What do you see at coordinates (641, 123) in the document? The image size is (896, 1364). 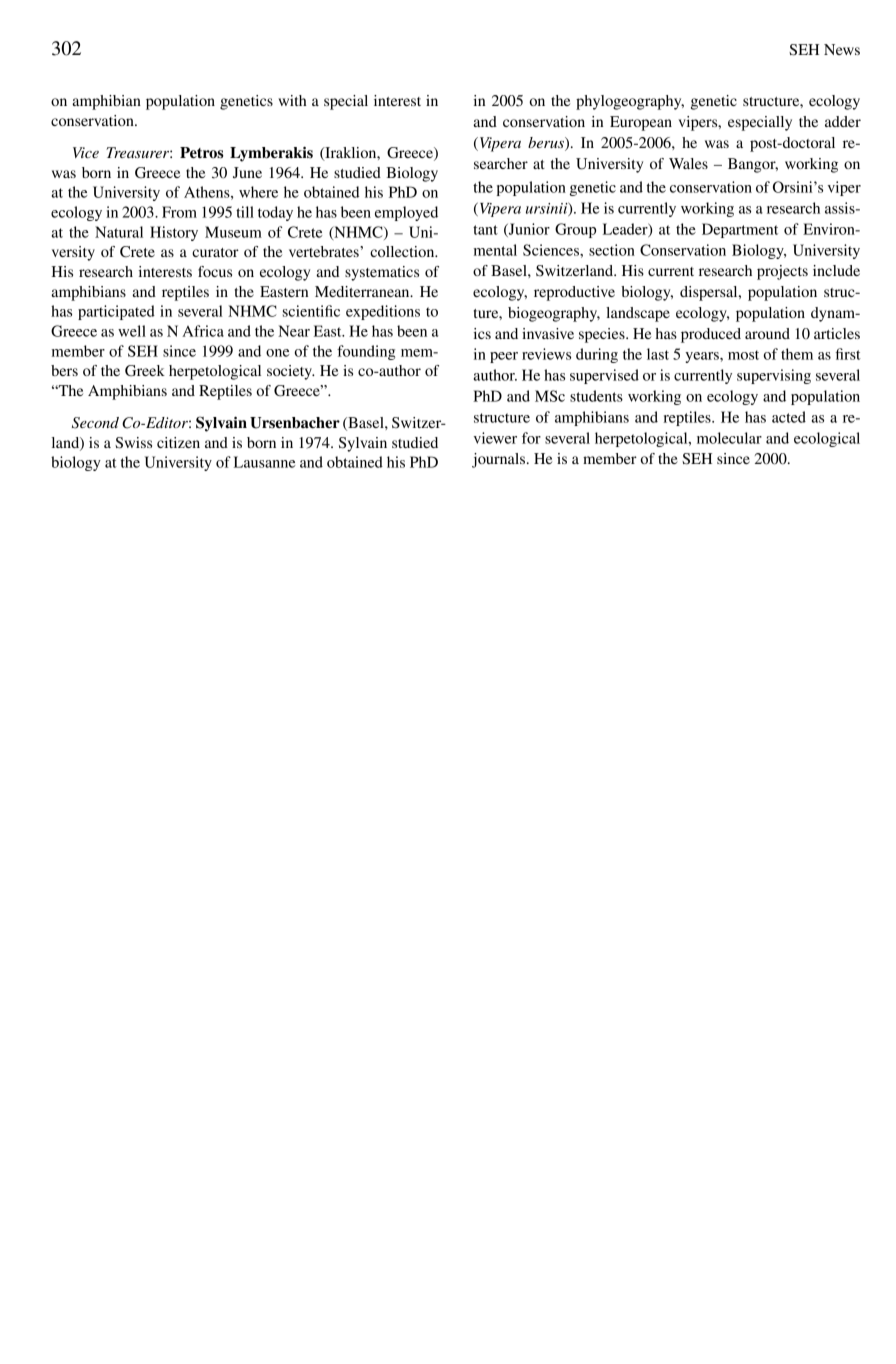 I see `European` at bounding box center [641, 123].
